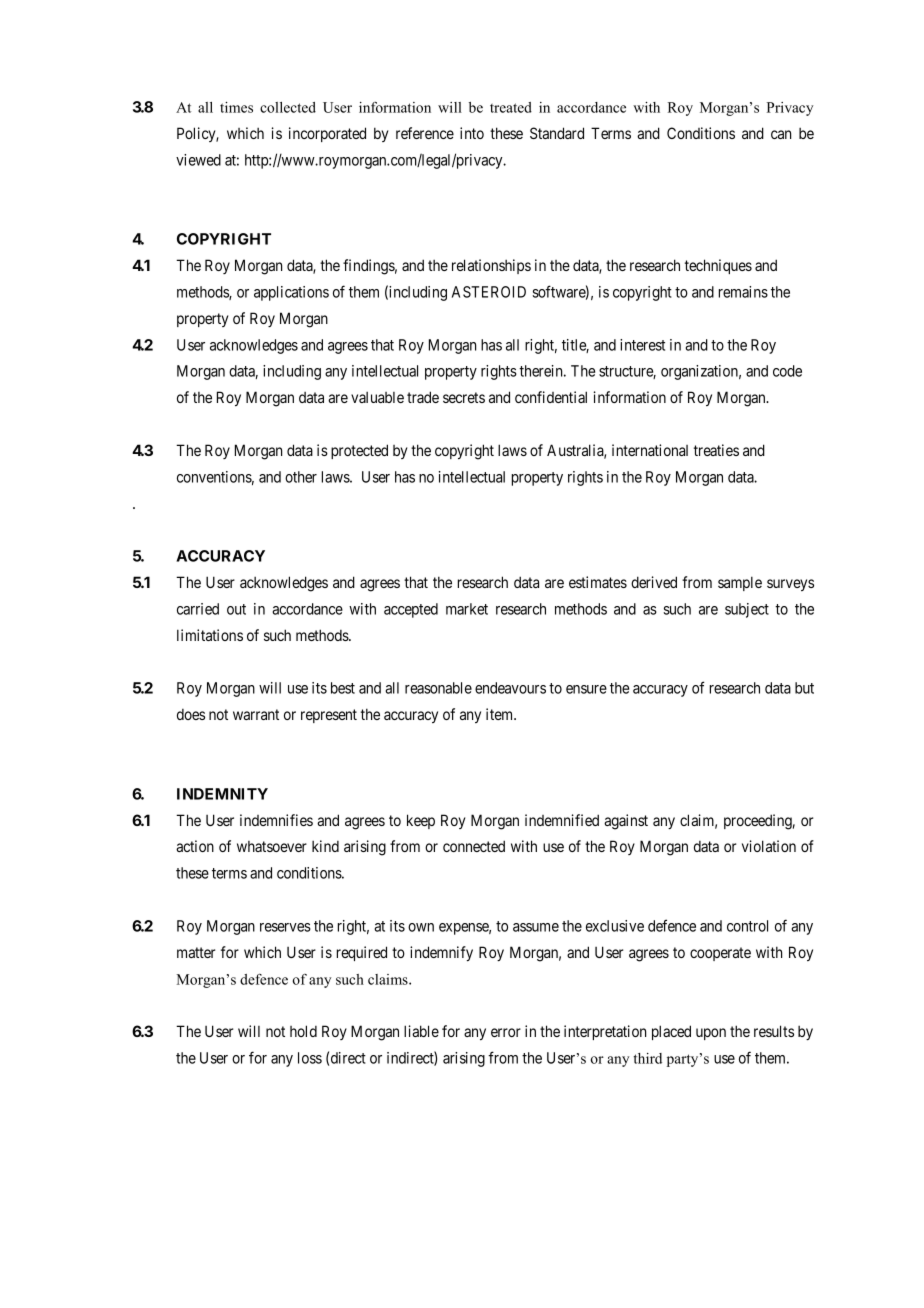 Image resolution: width=924 pixels, height=1308 pixels. What do you see at coordinates (291, 293) in the page?
I see `applications` at bounding box center [291, 293].
